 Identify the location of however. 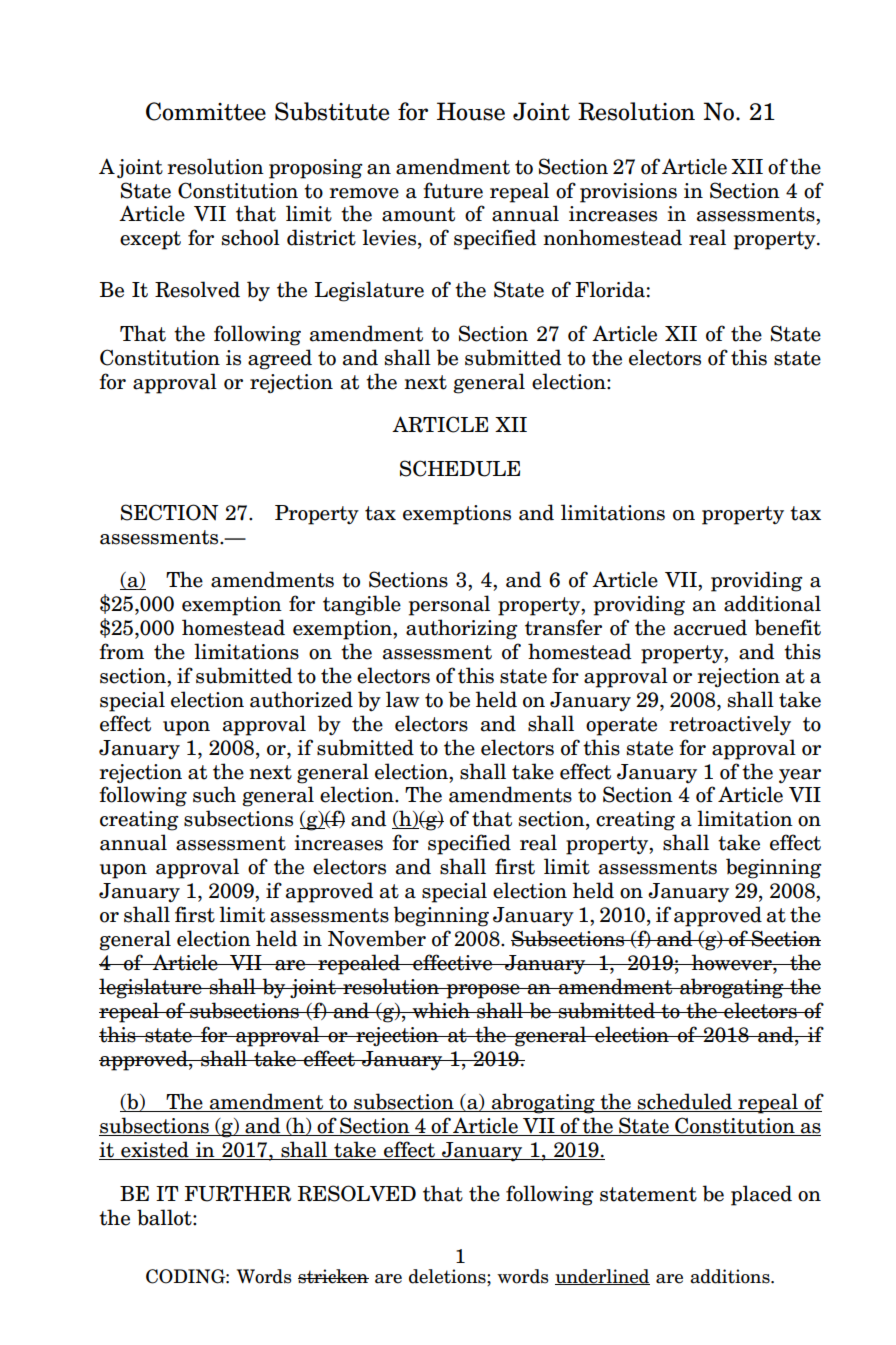
(731, 962).
